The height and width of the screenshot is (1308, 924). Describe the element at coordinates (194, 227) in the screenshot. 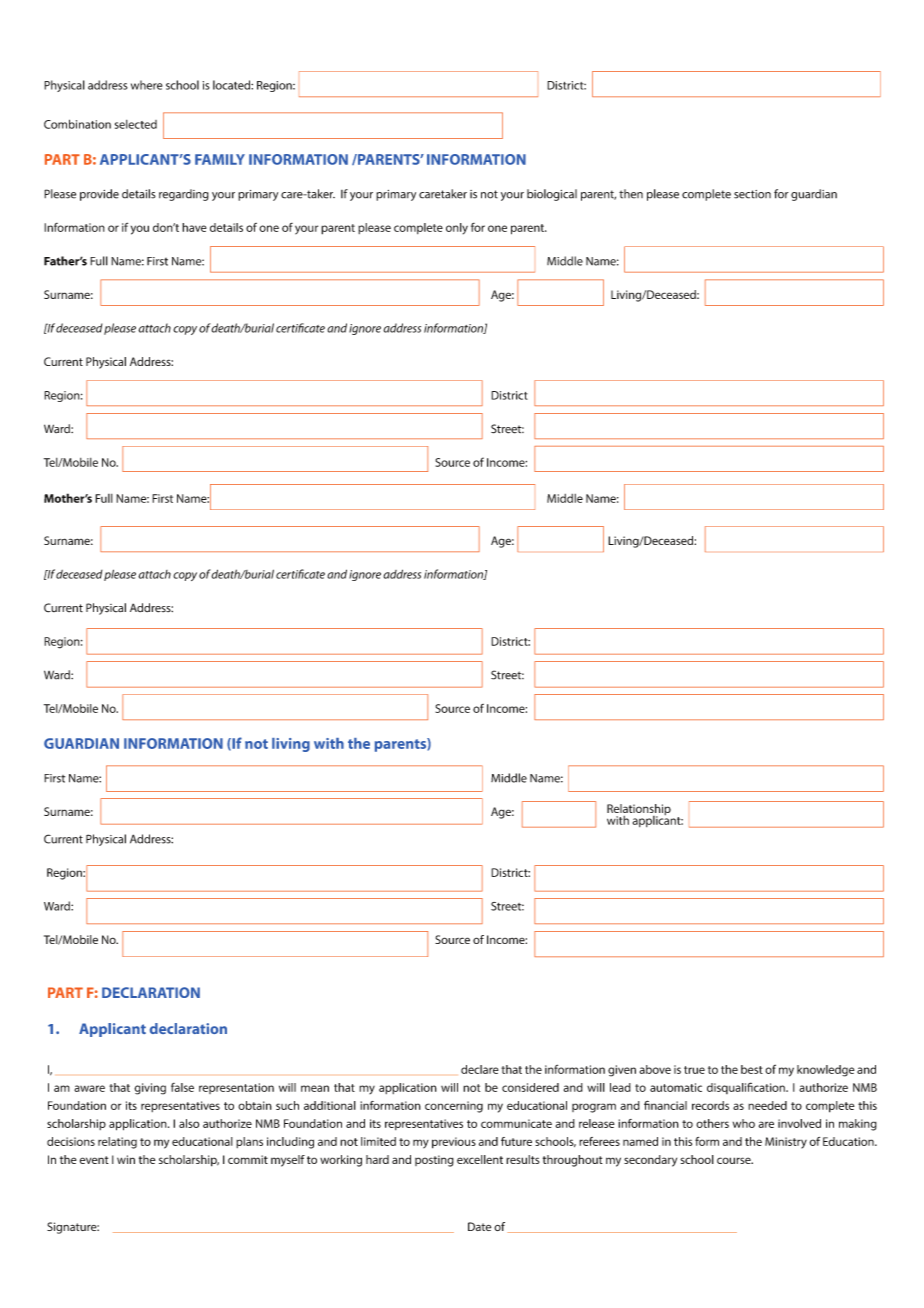

I see `have` at that location.
